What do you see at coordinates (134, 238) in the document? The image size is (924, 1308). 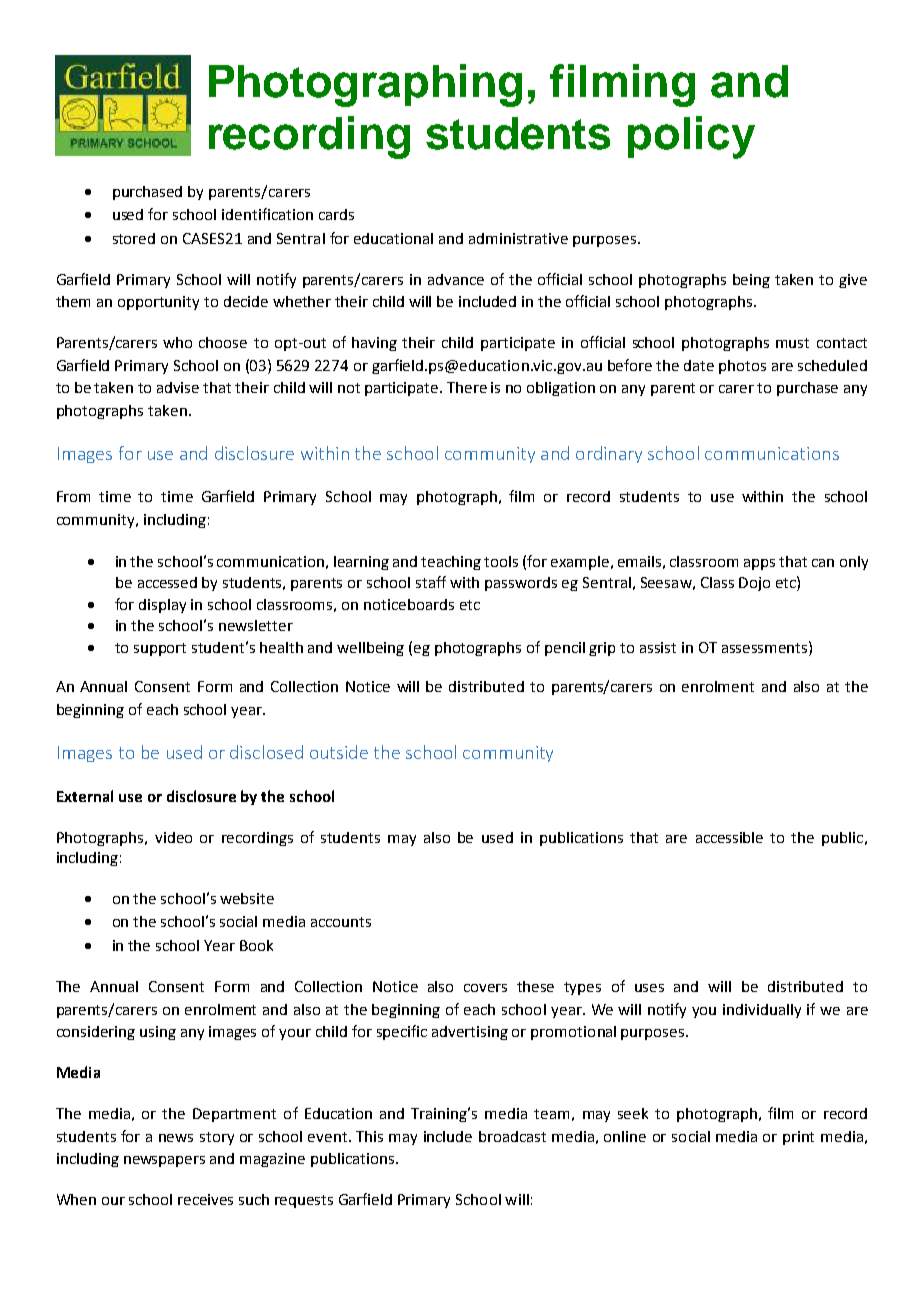 I see `stored` at bounding box center [134, 238].
